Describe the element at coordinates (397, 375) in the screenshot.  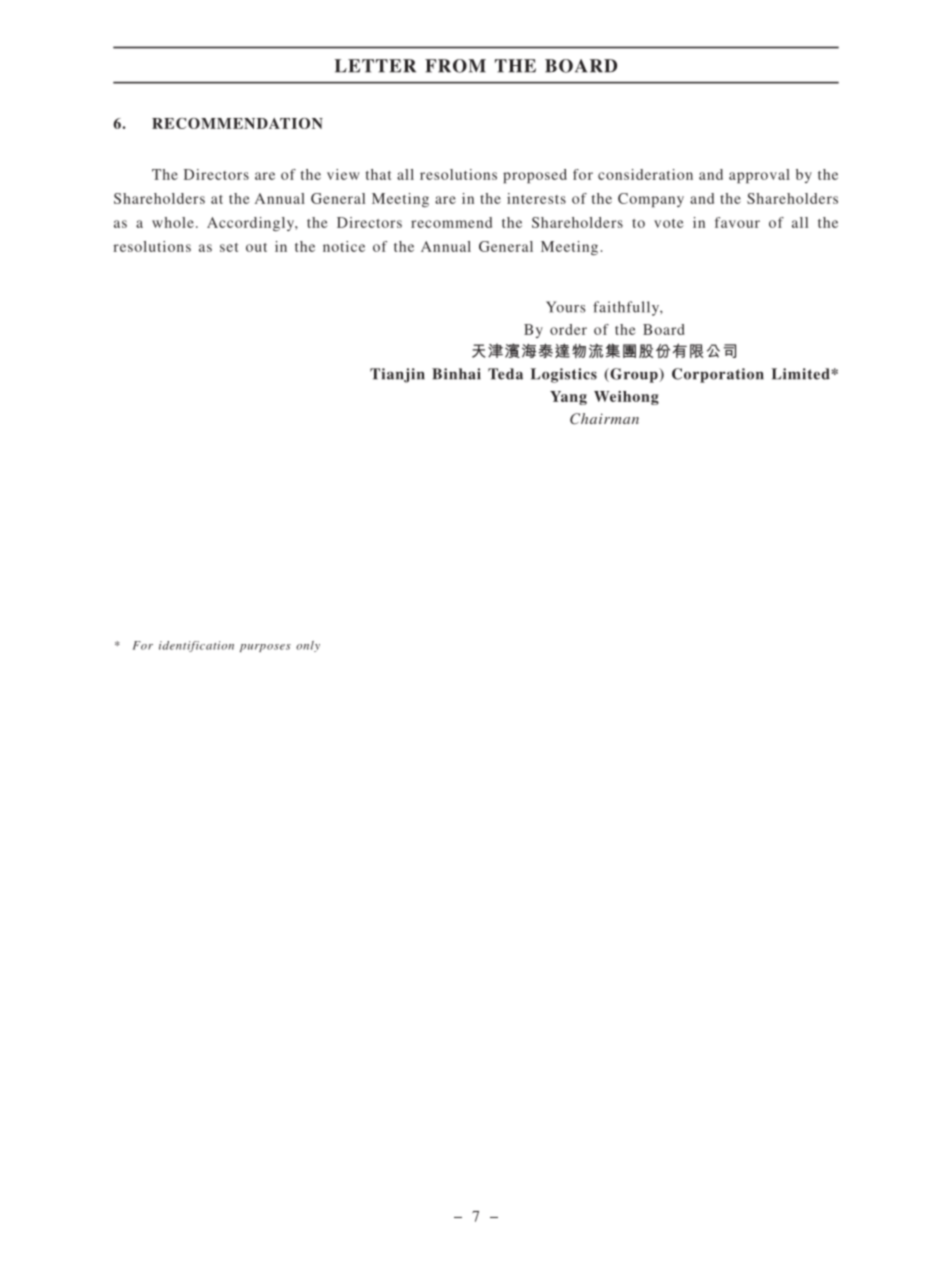
I see `Tianjin` at that location.
